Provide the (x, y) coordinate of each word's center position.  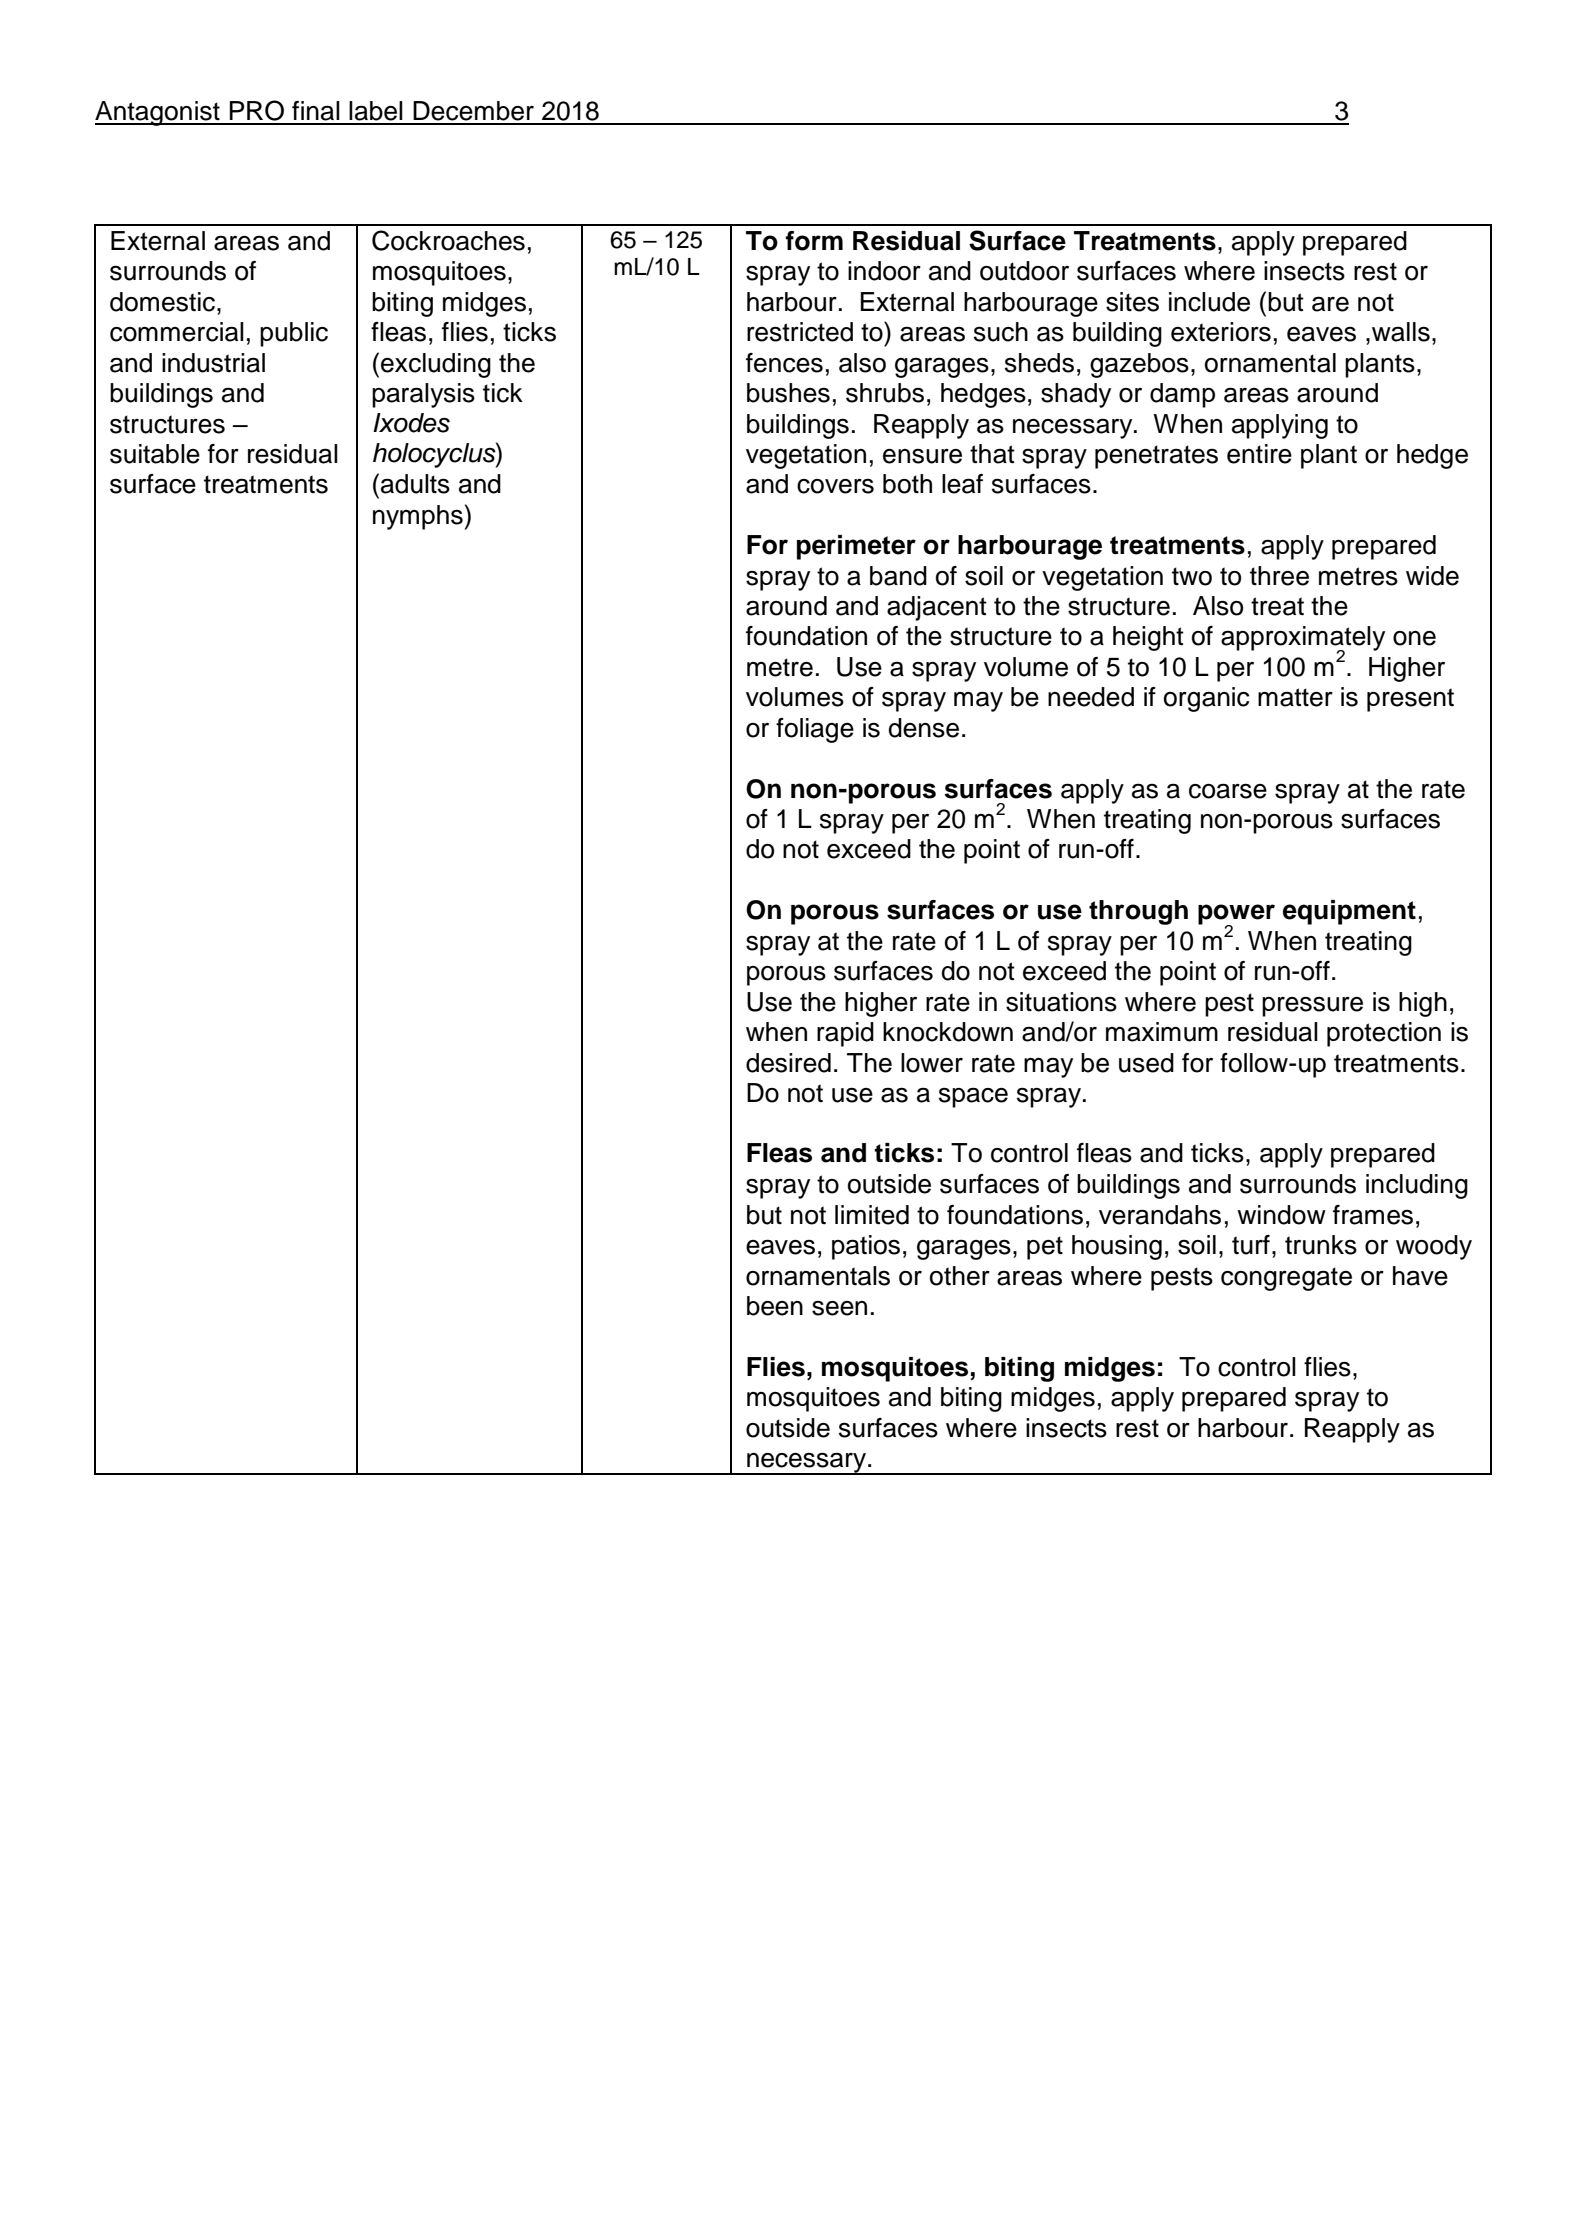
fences (784, 363)
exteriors (1221, 332)
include (1209, 302)
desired (788, 1063)
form (814, 241)
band (898, 576)
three (1279, 576)
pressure (1312, 1007)
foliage (815, 730)
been (775, 1306)
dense (924, 728)
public (294, 334)
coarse (1228, 791)
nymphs (418, 517)
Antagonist (158, 113)
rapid (845, 1034)
